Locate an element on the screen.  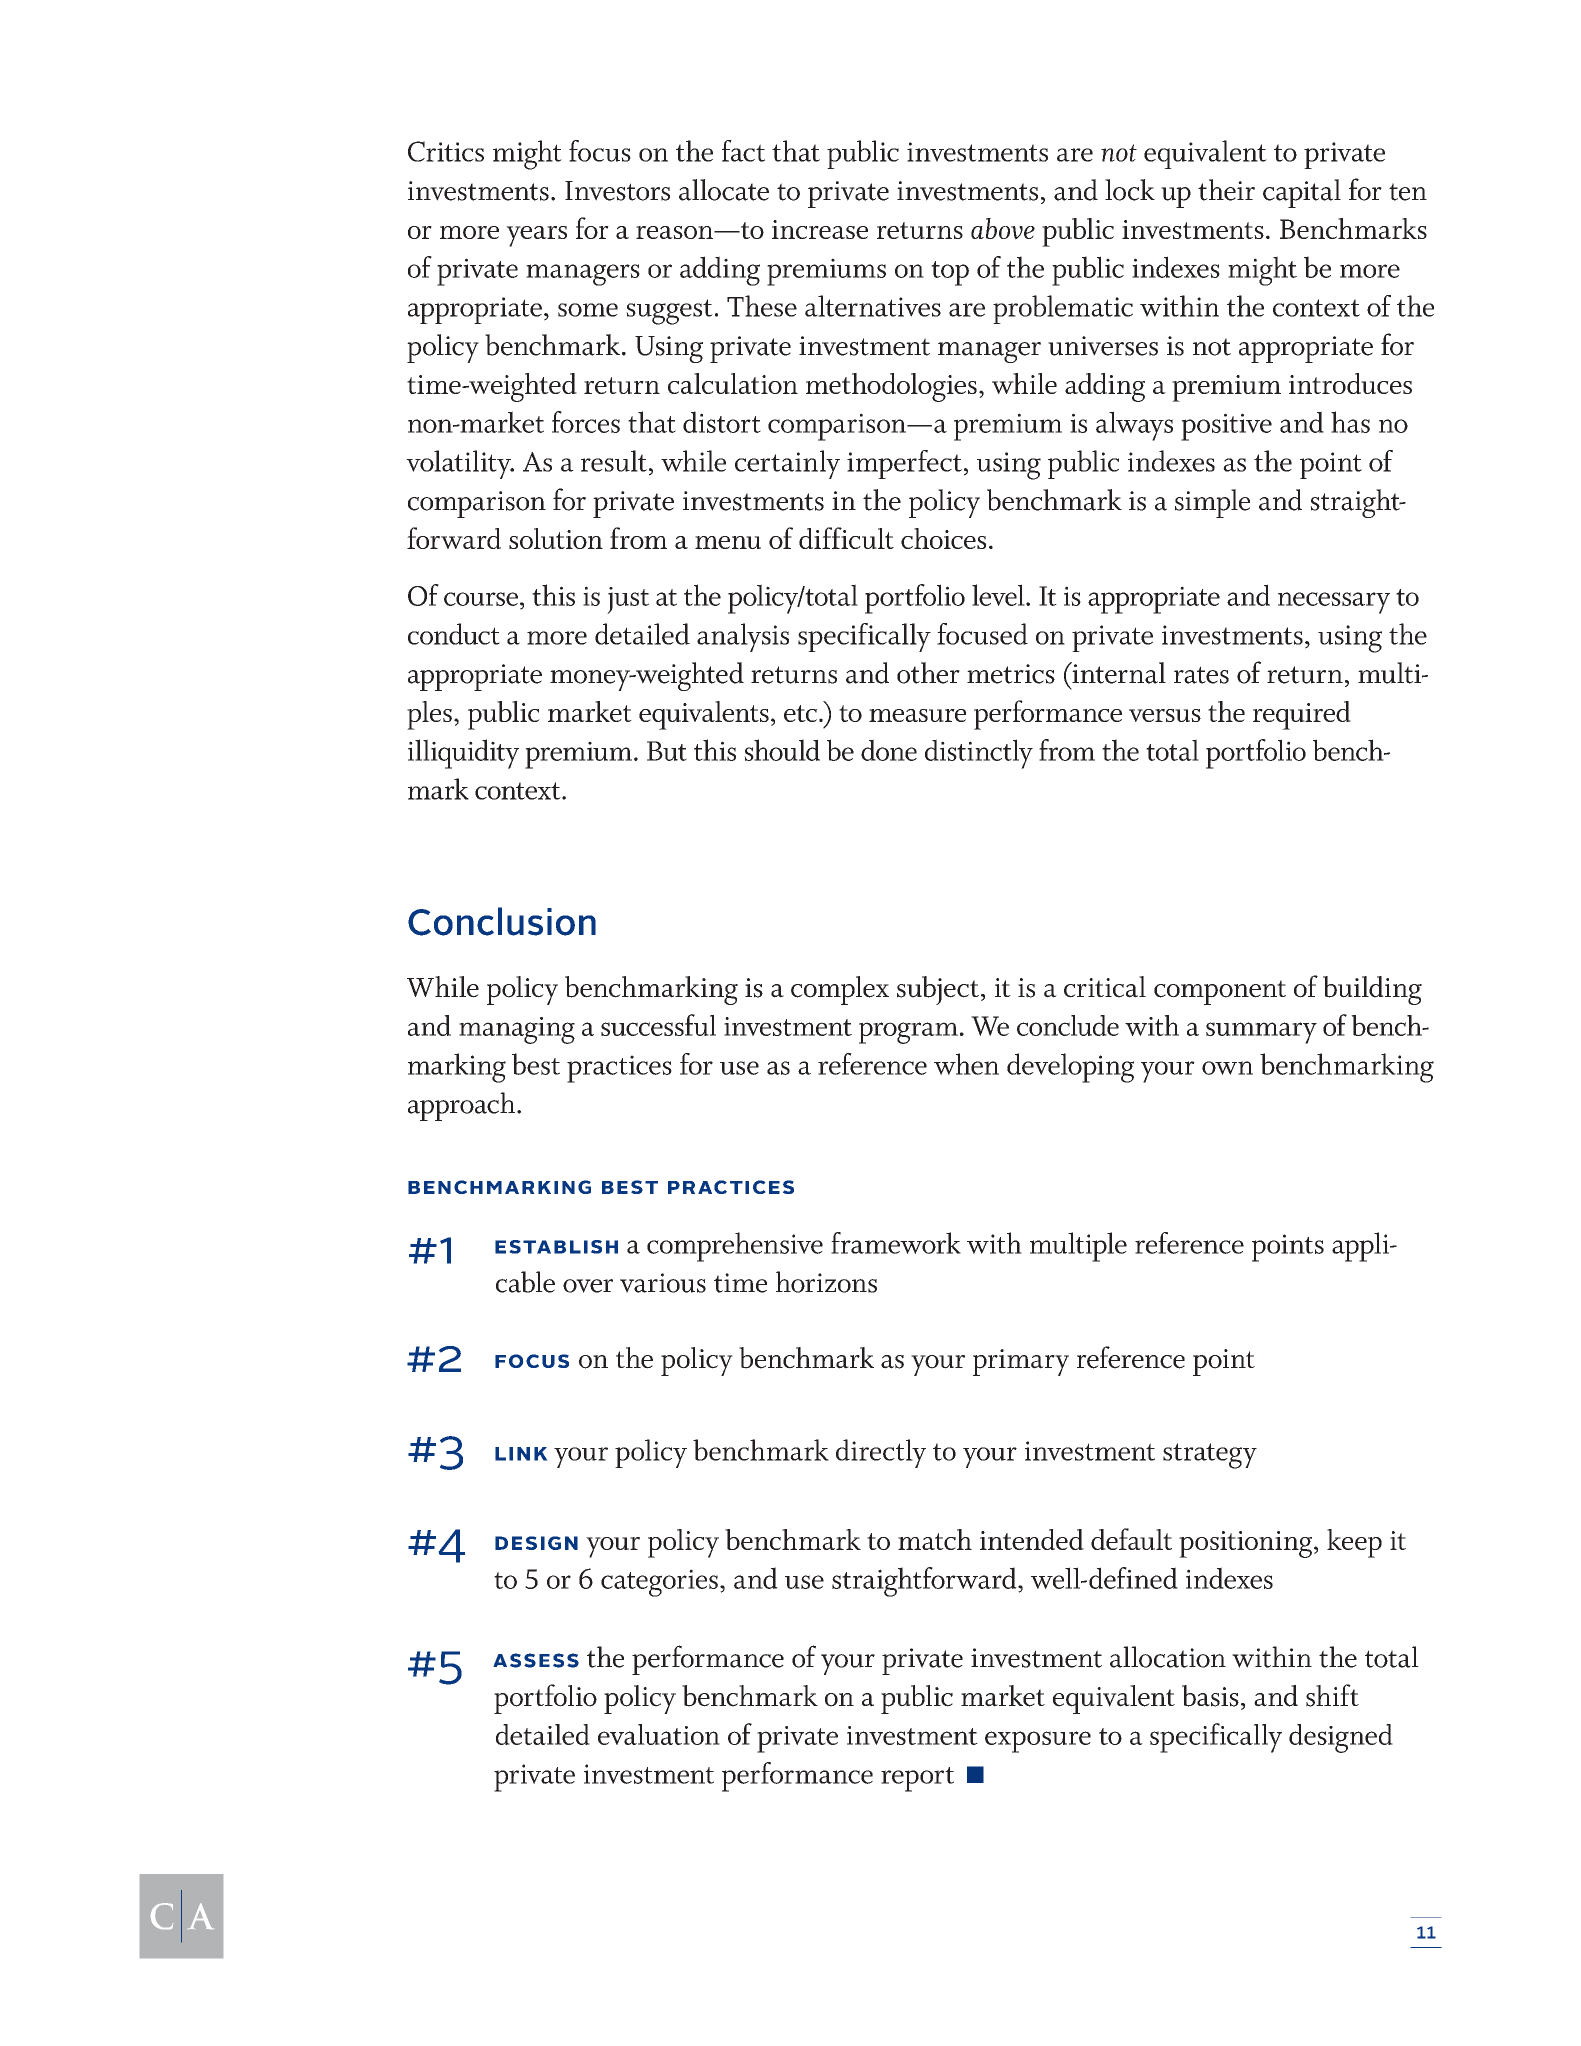
their is located at coordinates (1226, 190).
